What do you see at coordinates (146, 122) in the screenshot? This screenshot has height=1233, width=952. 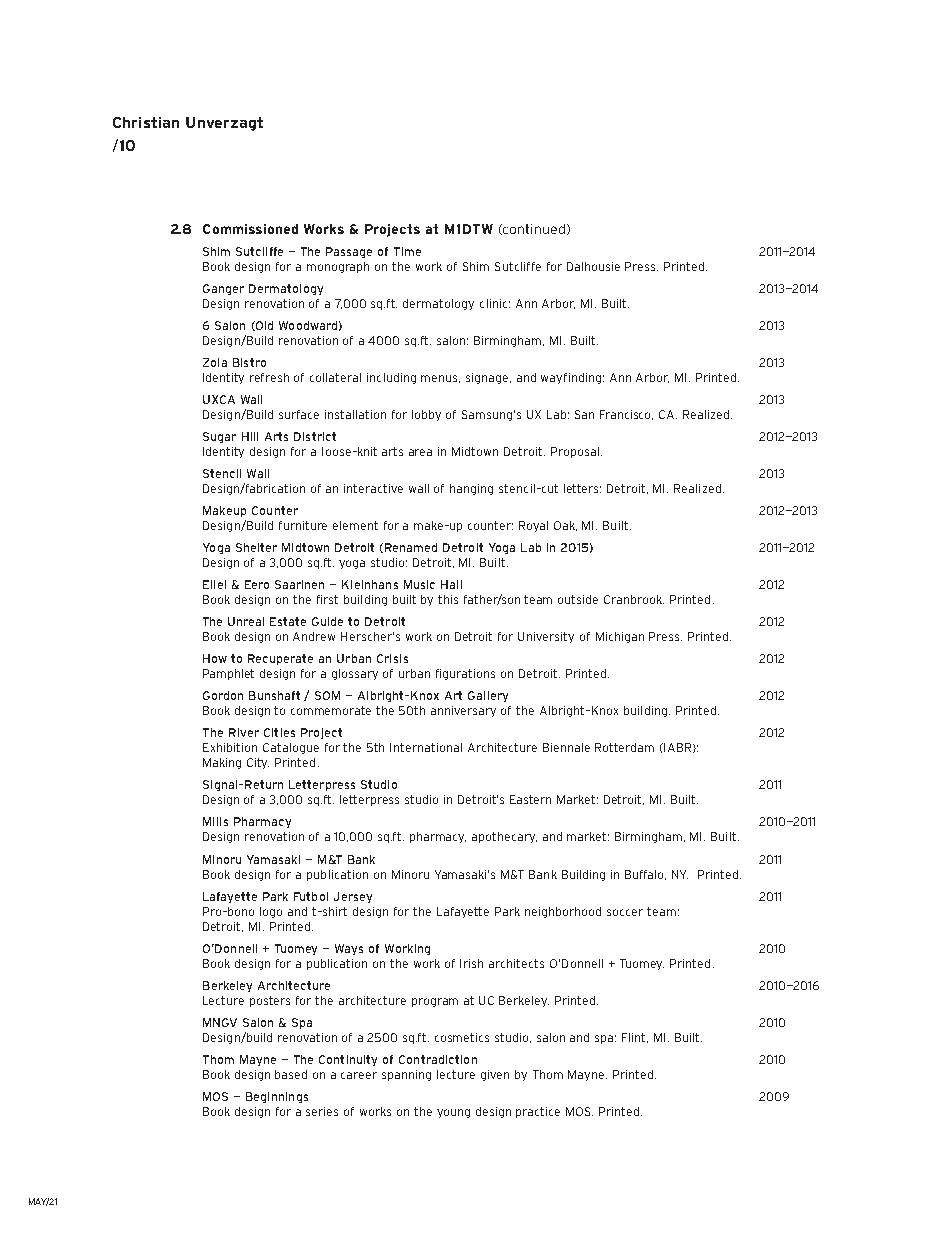 I see `Christian` at bounding box center [146, 122].
